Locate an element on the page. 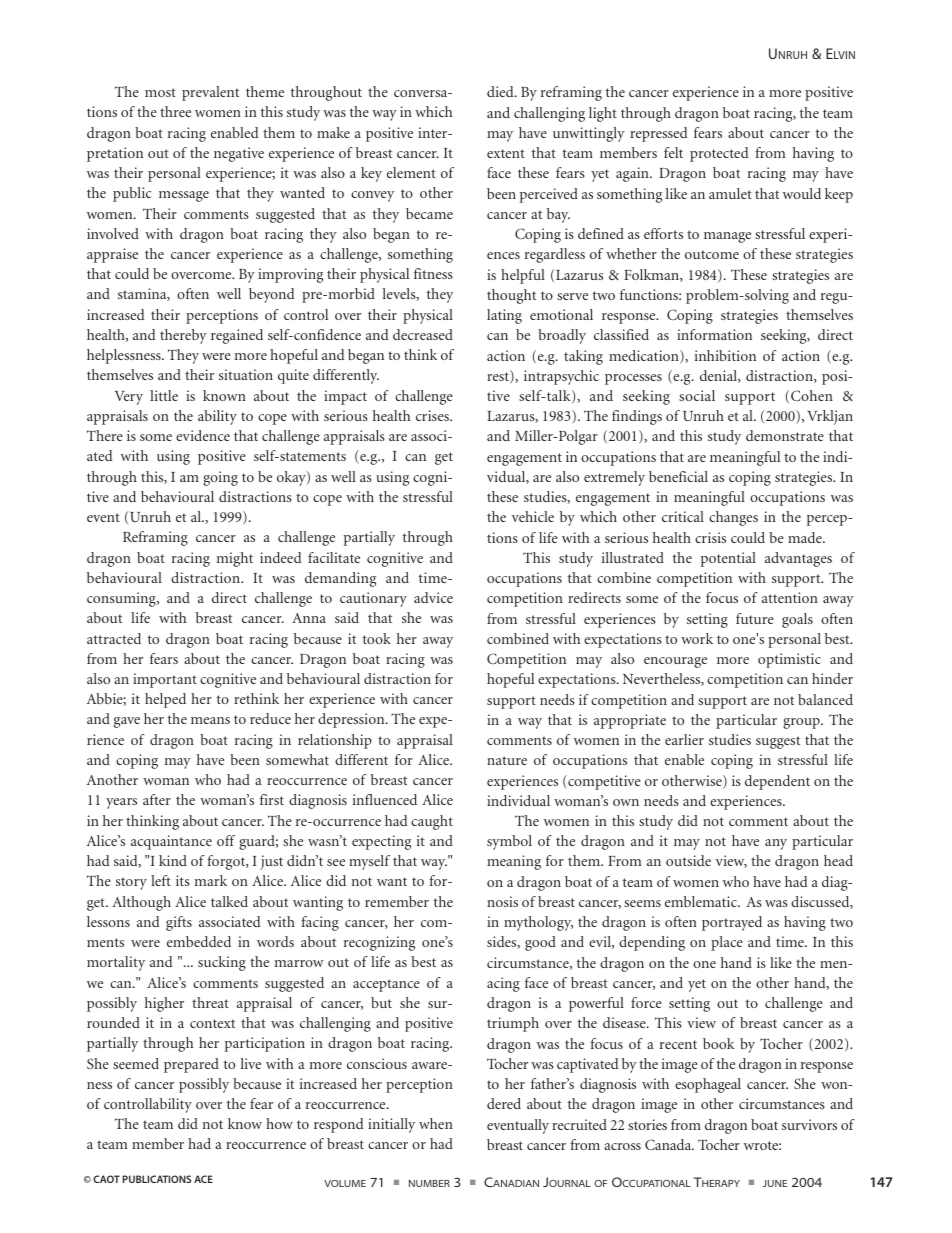 The height and width of the document is (1233, 952). protected is located at coordinates (719, 154).
